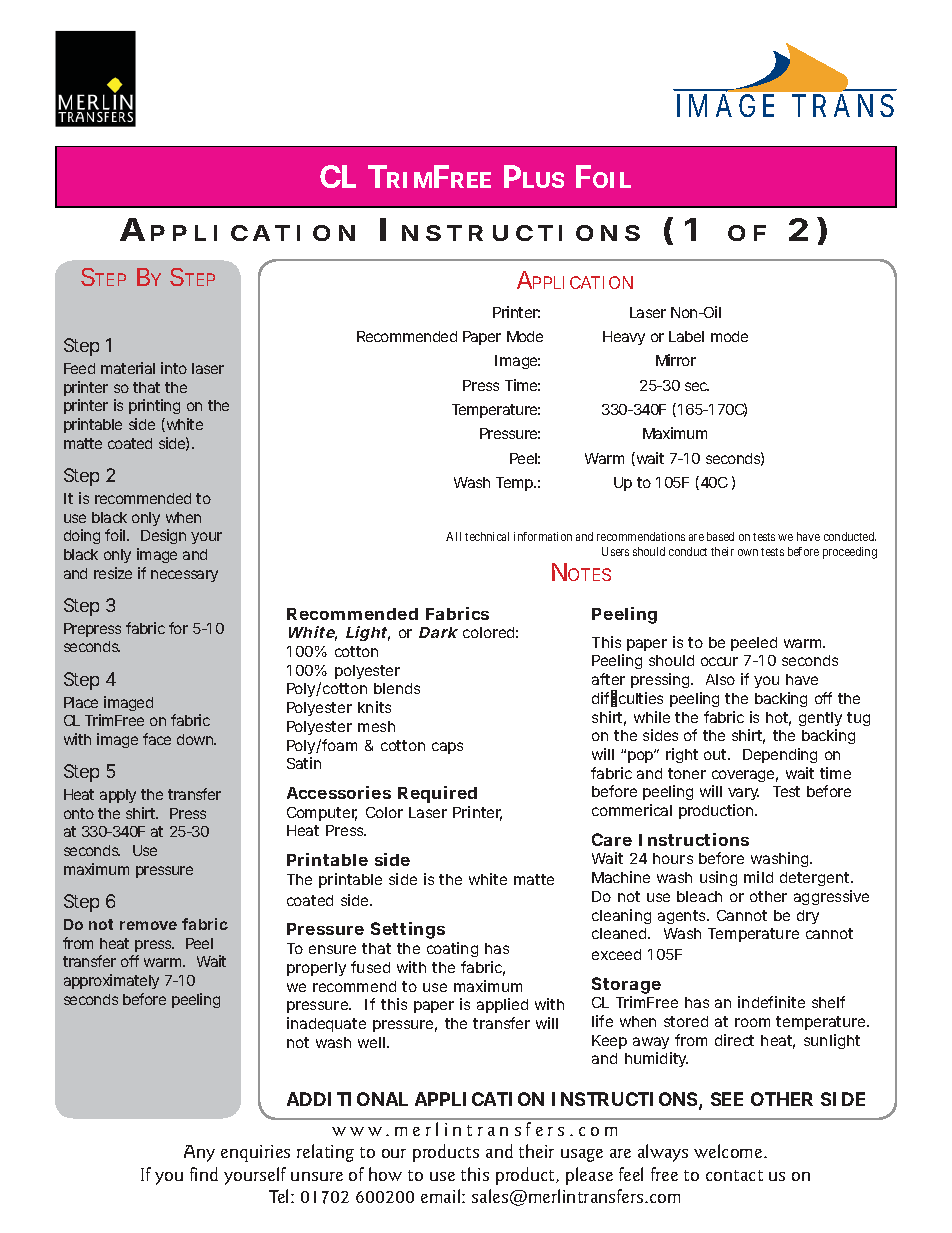  I want to click on find, so click(204, 1174).
